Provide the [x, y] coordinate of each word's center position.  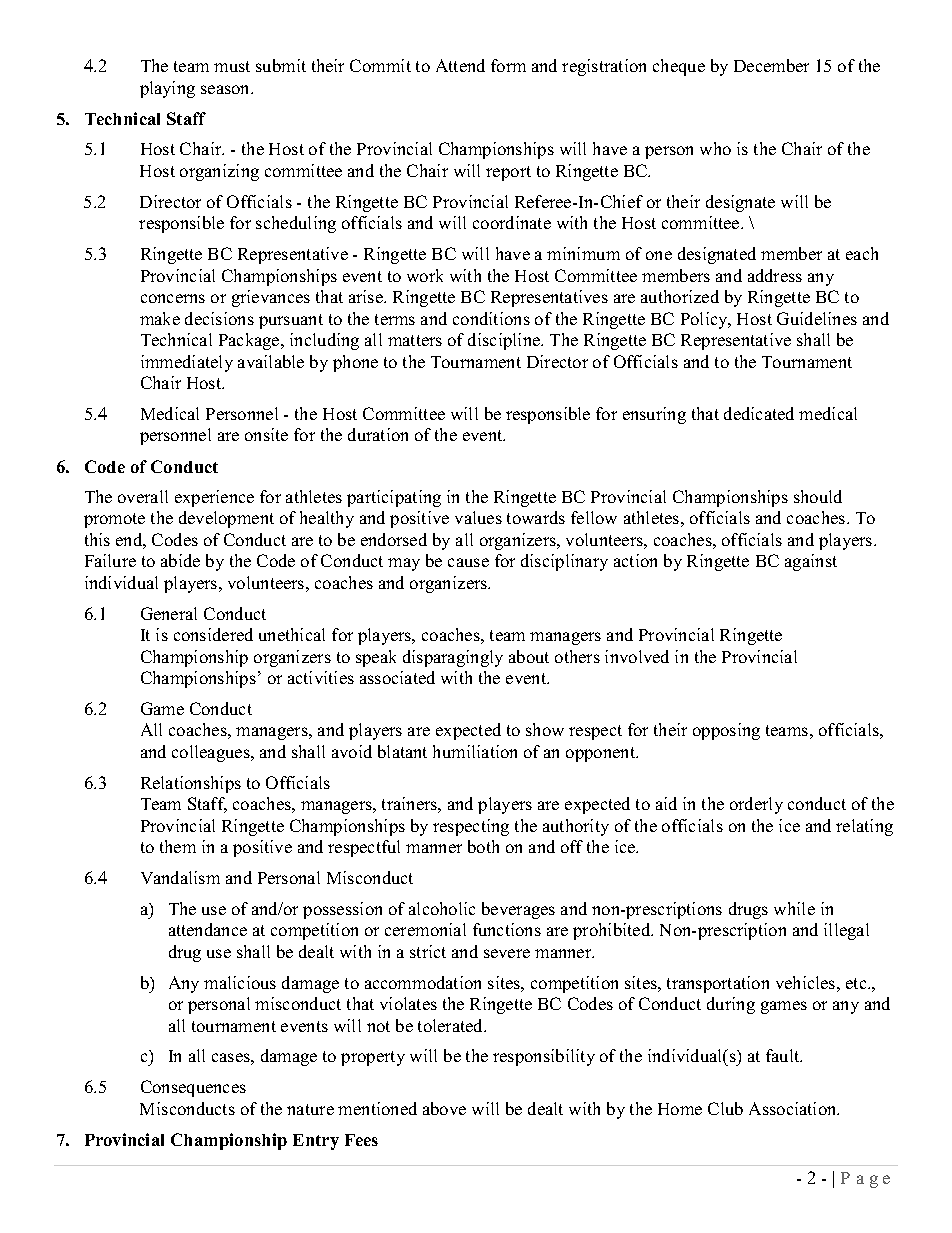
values [478, 517]
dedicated [759, 413]
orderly [756, 805]
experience [214, 498]
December [771, 65]
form [508, 65]
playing [167, 89]
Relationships [191, 784]
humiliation [475, 751]
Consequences [193, 1088]
